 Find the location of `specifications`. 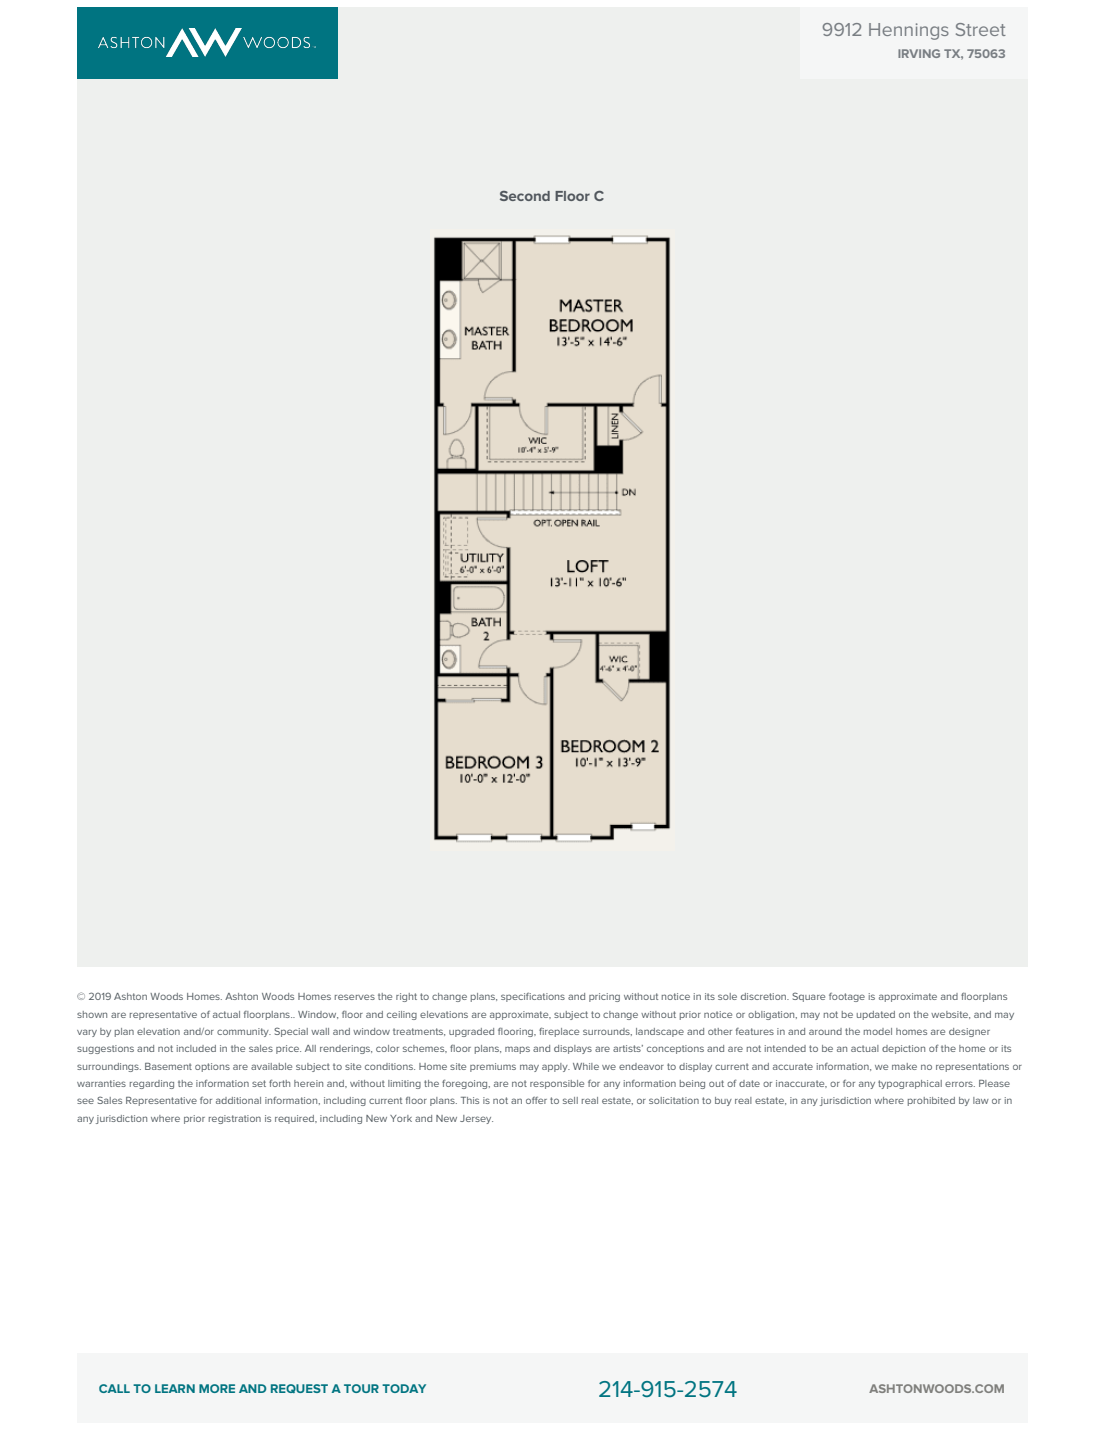

specifications is located at coordinates (533, 997).
